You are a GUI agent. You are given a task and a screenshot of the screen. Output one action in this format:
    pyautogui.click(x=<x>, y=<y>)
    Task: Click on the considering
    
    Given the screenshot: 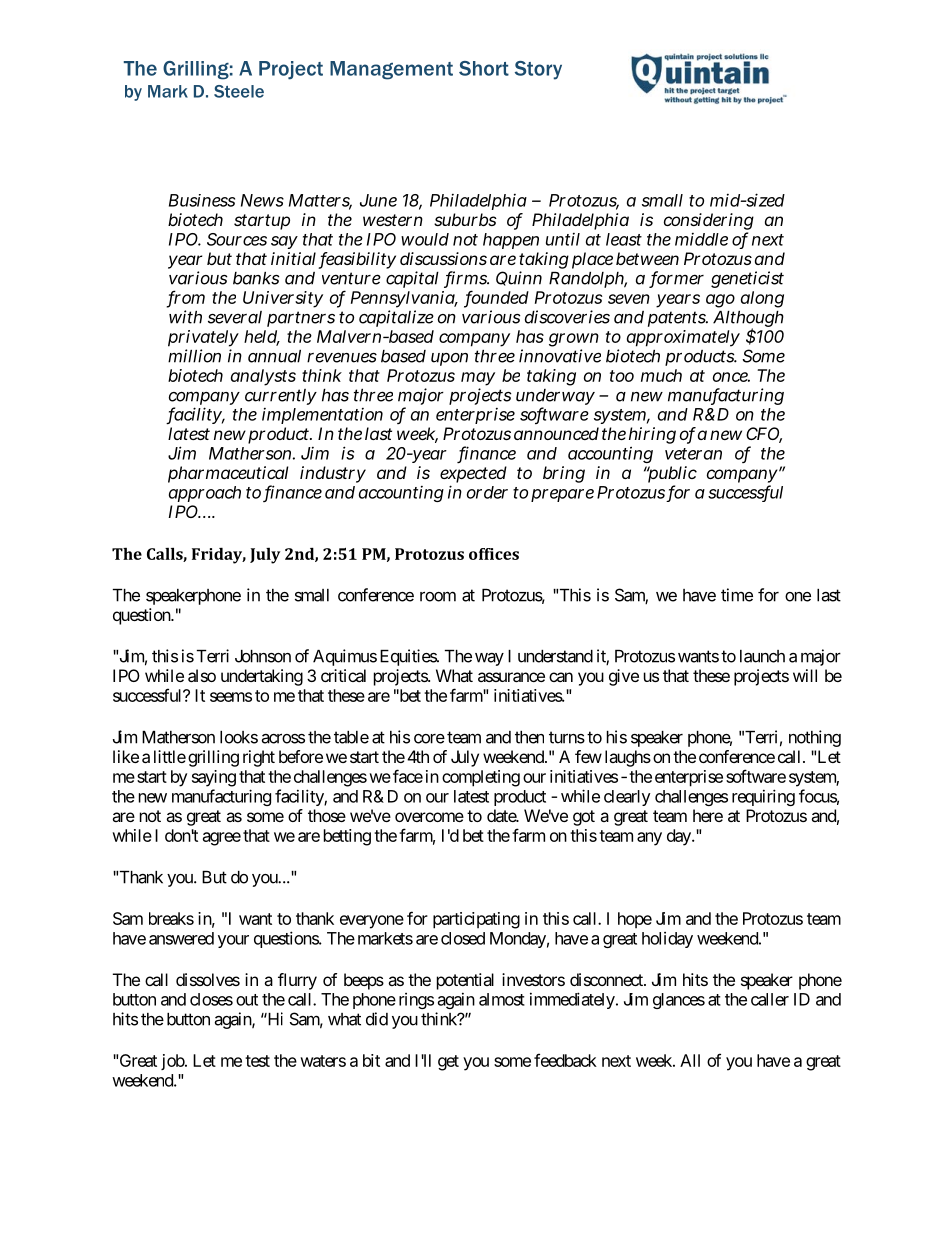 What is the action you would take?
    pyautogui.click(x=709, y=223)
